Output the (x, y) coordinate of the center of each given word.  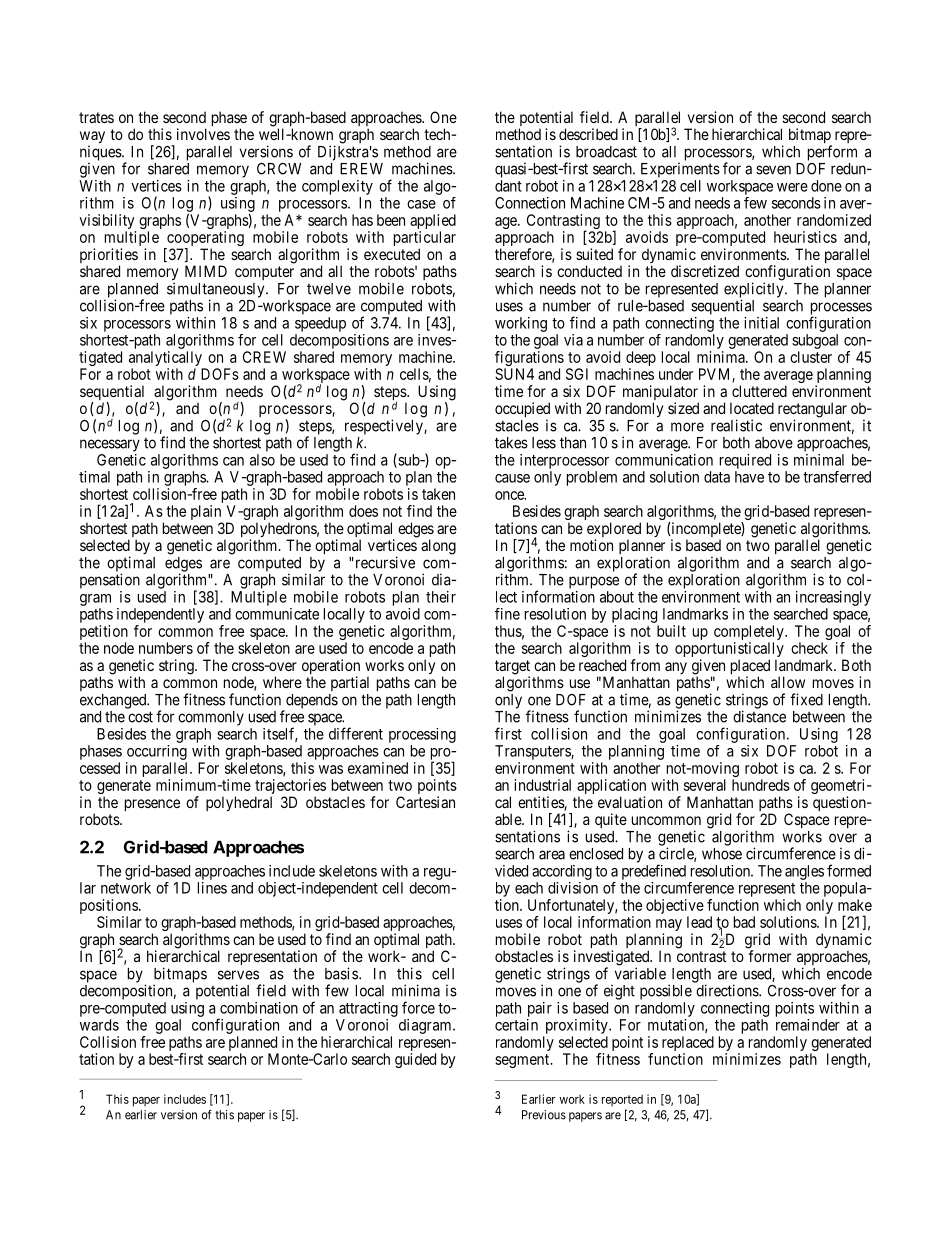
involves (203, 134)
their (441, 597)
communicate (277, 614)
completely (750, 634)
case (421, 204)
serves (238, 975)
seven (773, 170)
